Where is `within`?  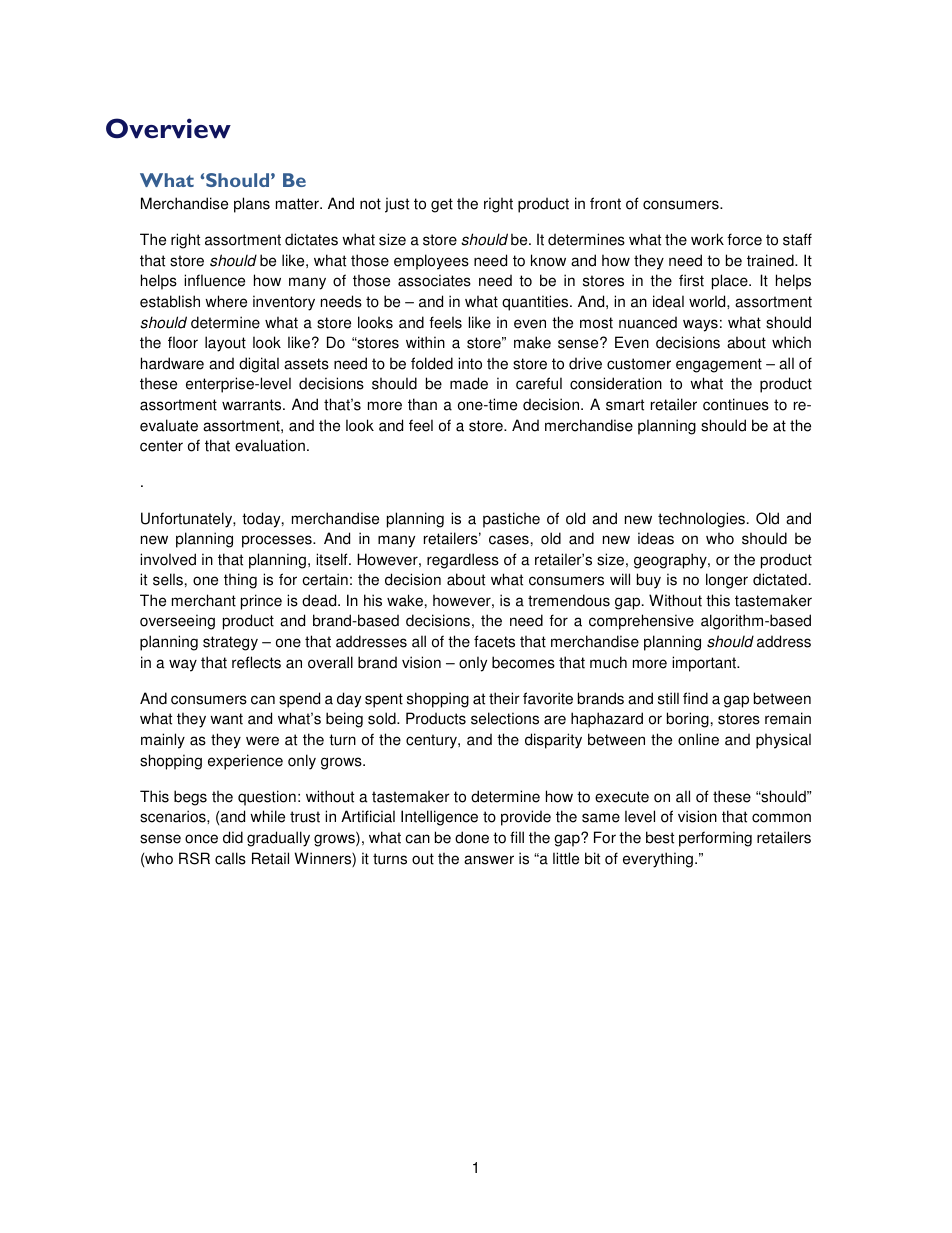
within is located at coordinates (425, 342).
